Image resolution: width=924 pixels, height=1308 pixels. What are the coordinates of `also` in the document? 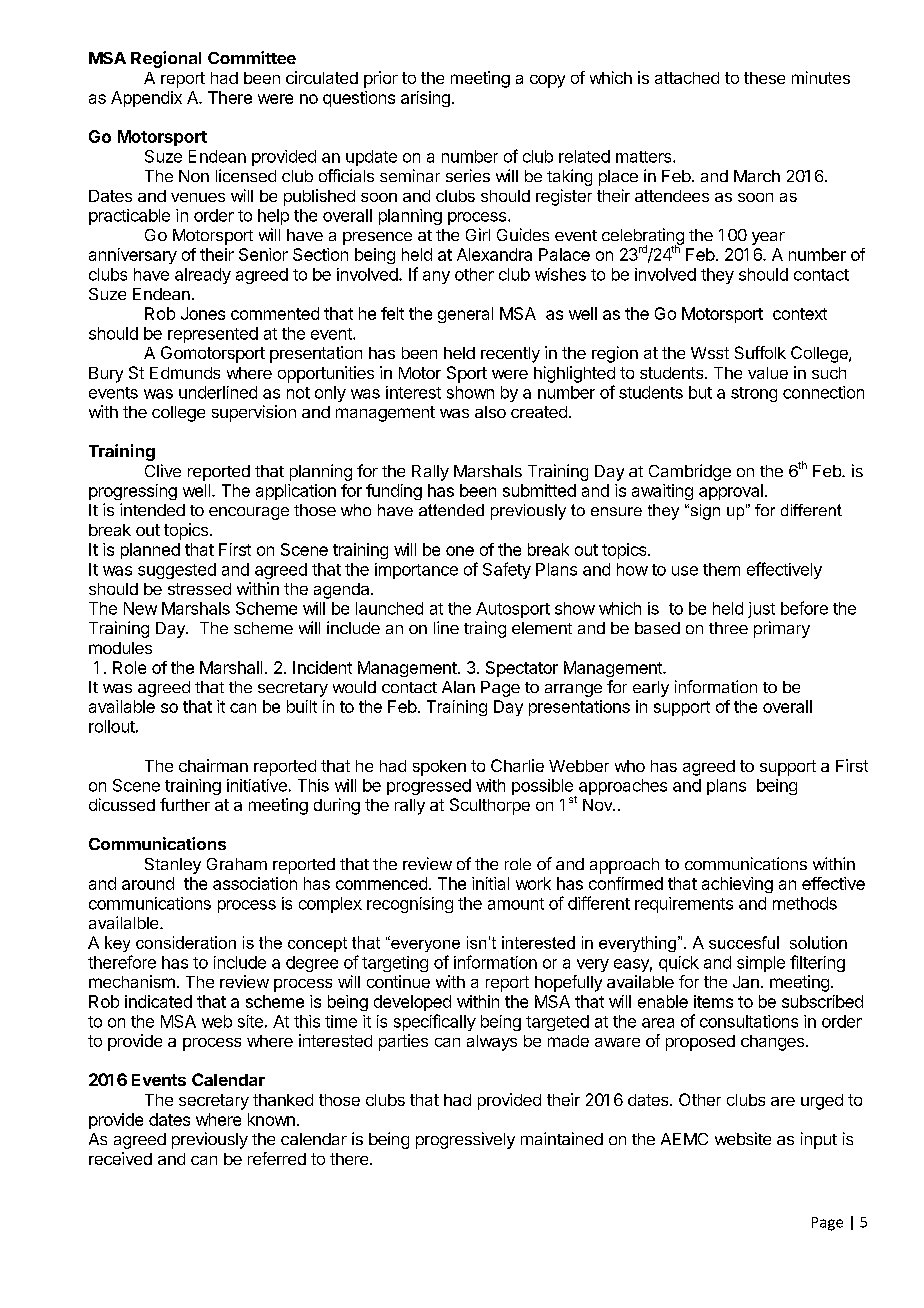 It's located at (490, 412).
